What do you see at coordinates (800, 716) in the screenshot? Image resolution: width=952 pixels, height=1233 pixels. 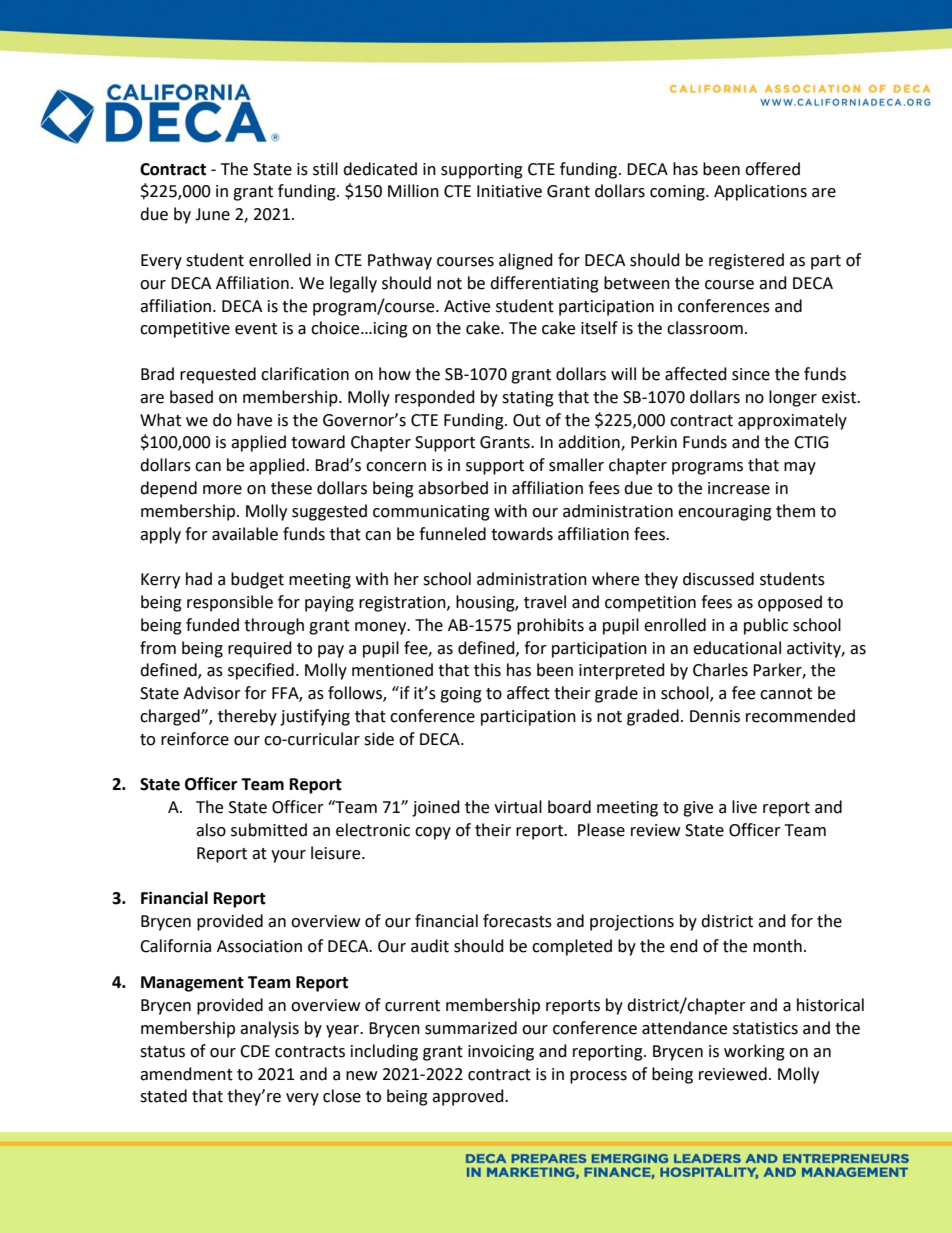 I see `recommended` at bounding box center [800, 716].
